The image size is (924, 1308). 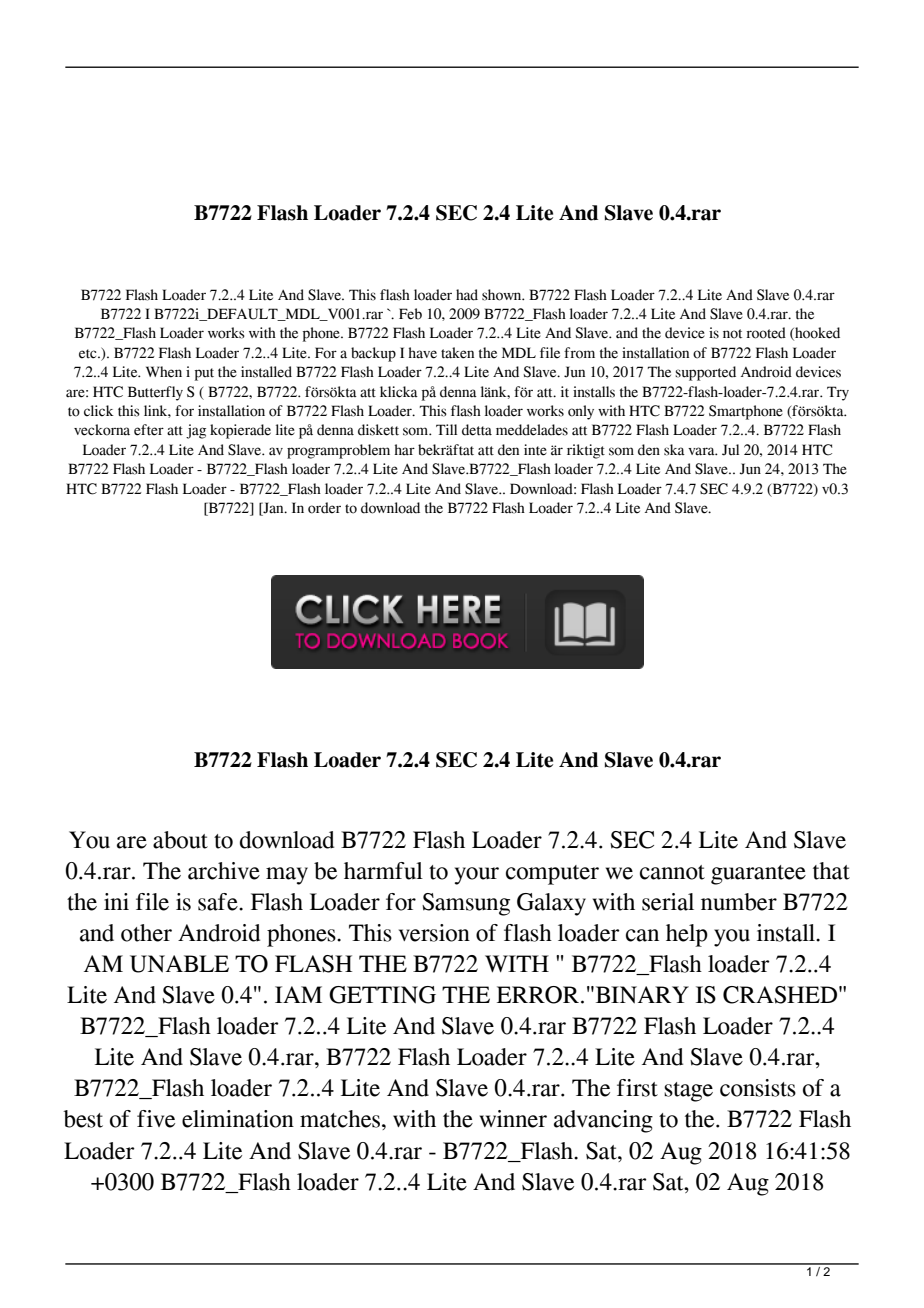 I want to click on order, so click(x=324, y=508).
